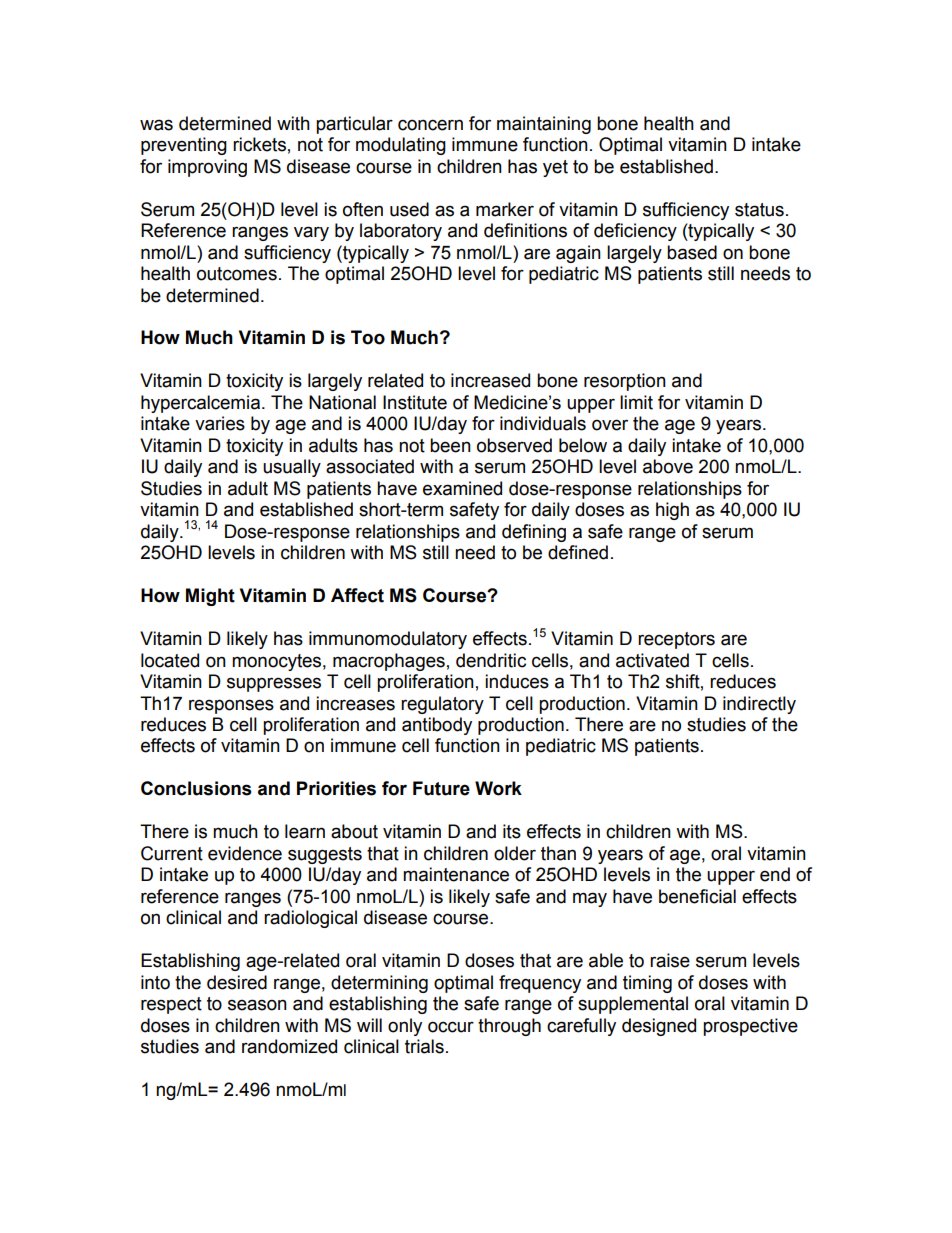  What do you see at coordinates (625, 382) in the image?
I see `resorption` at bounding box center [625, 382].
